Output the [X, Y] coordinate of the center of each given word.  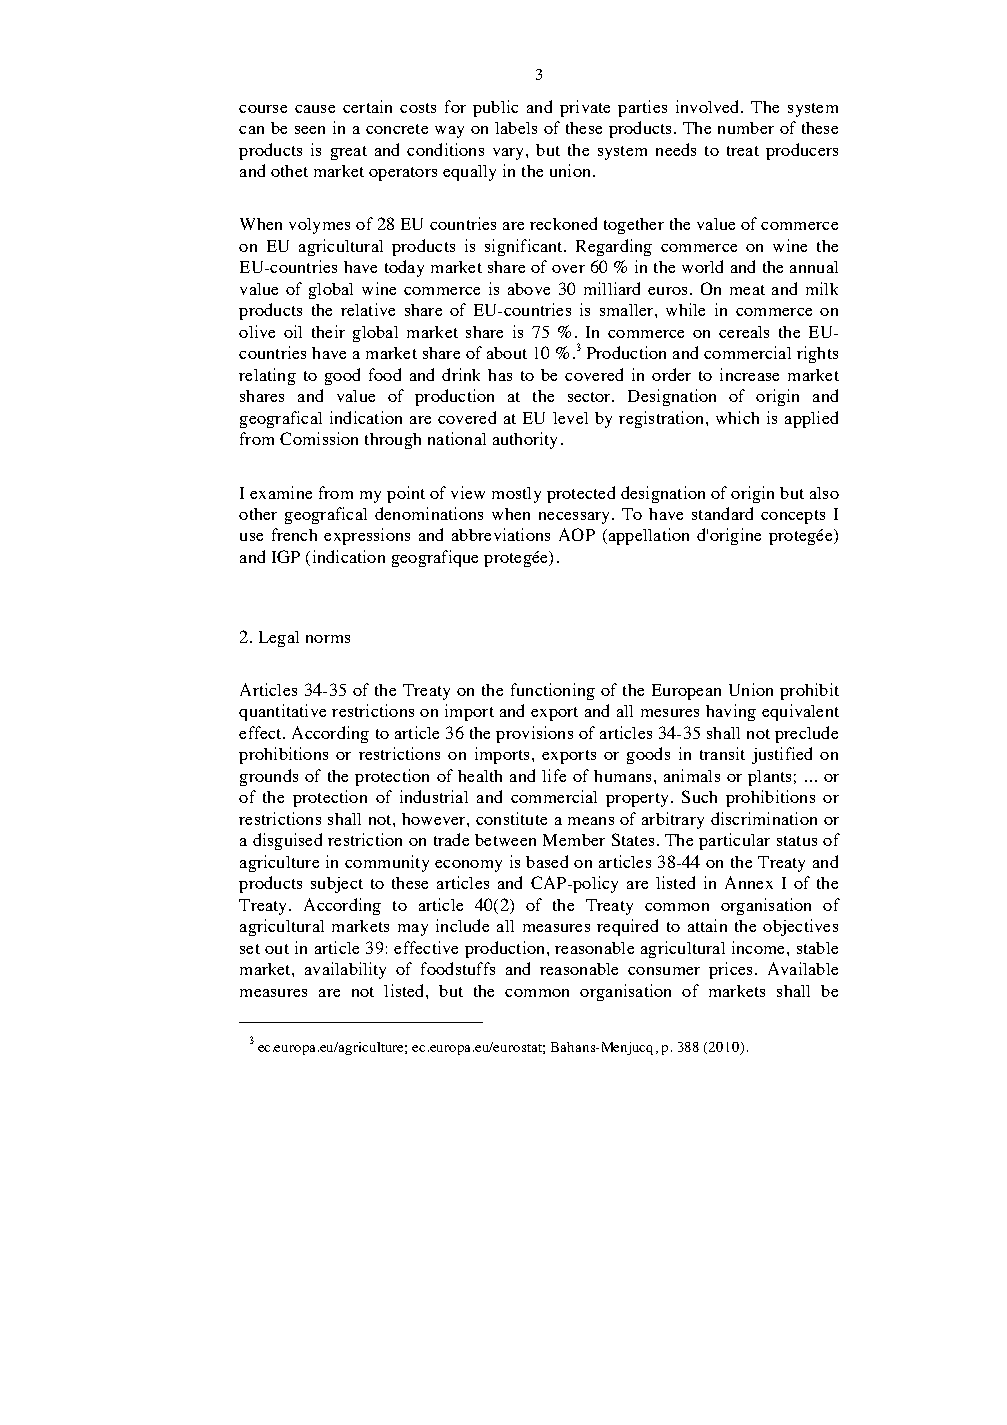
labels [516, 128]
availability [345, 970]
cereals [744, 332]
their [328, 331]
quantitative [282, 712]
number [746, 128]
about [507, 353]
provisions [534, 734]
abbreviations [501, 534]
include [462, 925]
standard [722, 513]
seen [310, 130]
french [294, 534]
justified [782, 755]
